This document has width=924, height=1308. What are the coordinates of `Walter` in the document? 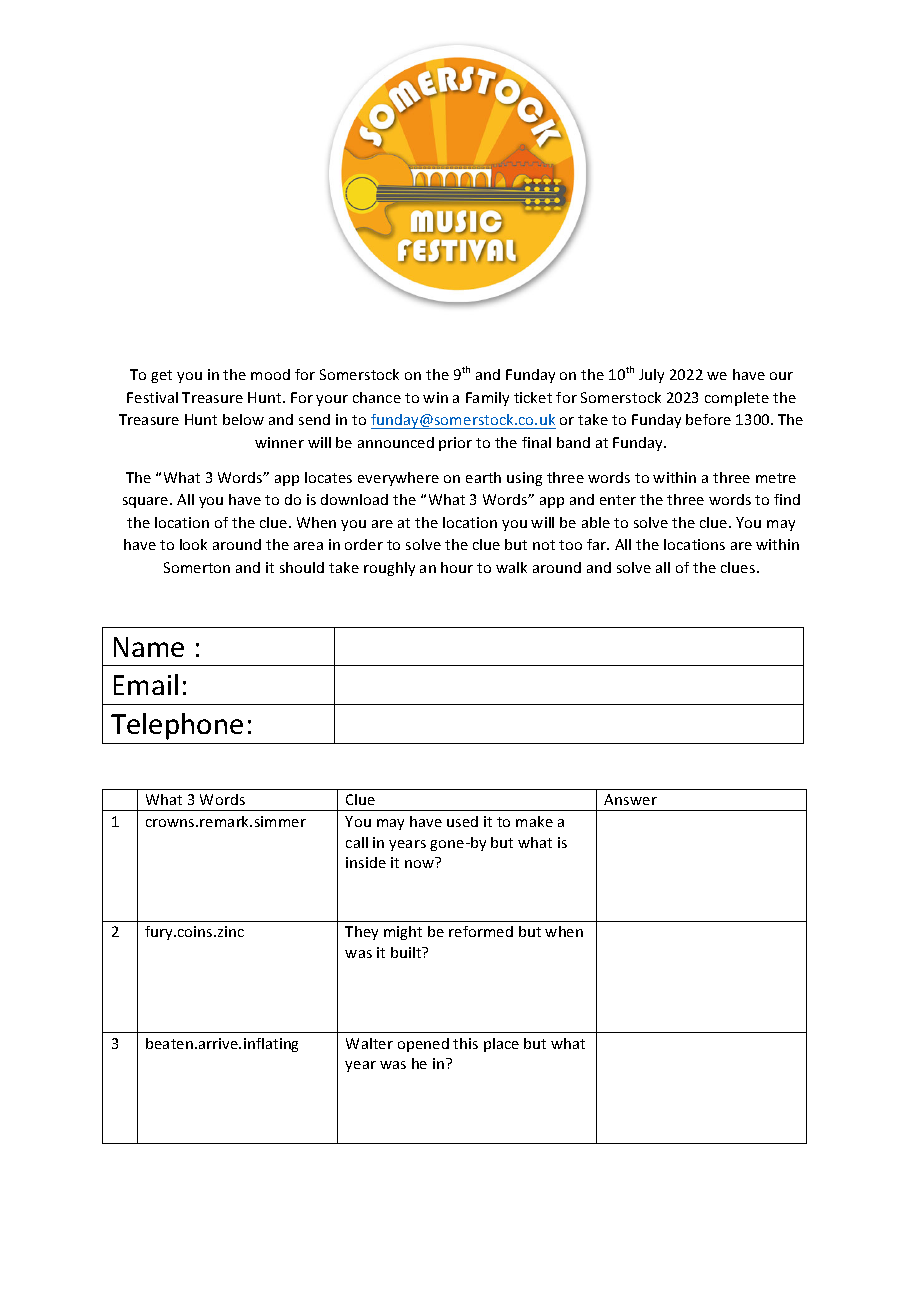 It's located at (369, 1043).
